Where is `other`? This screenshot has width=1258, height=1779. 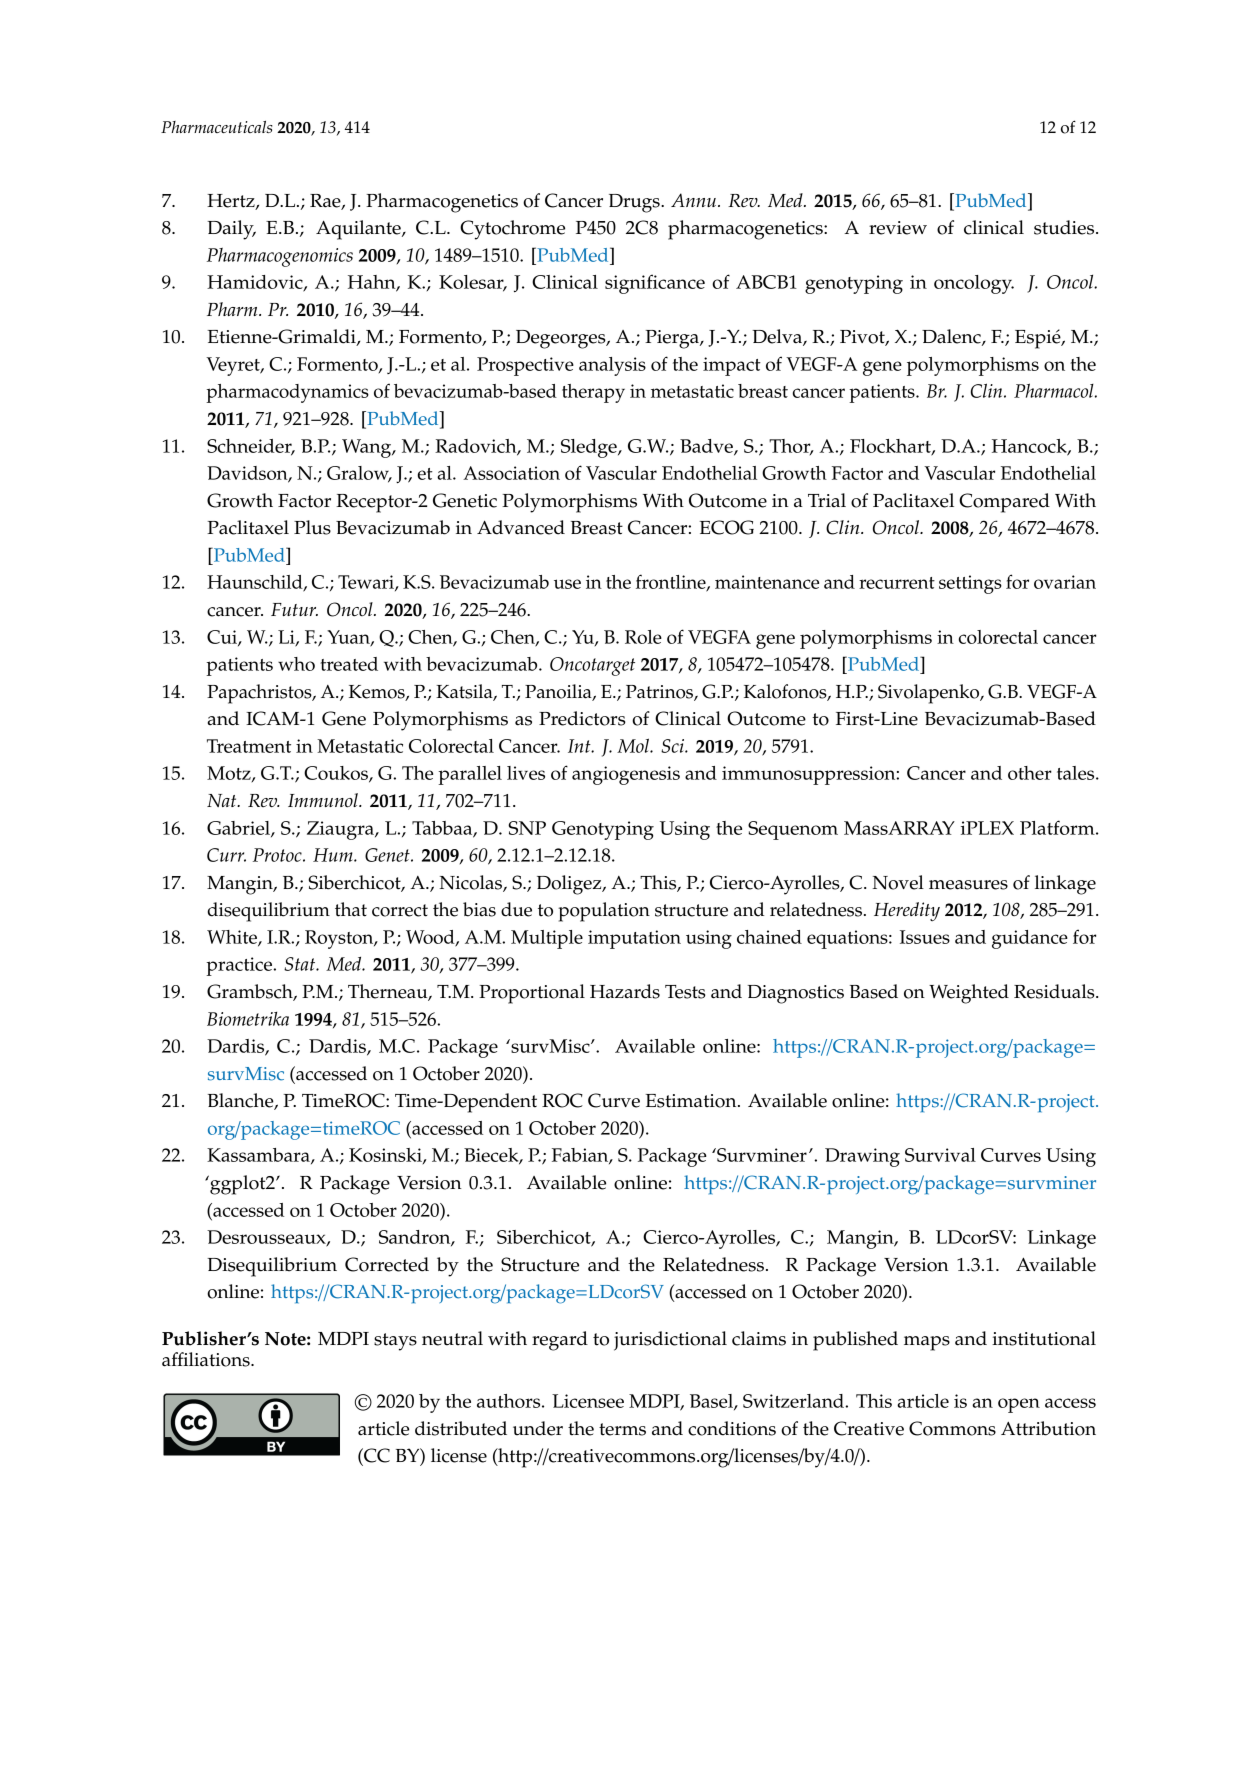
other is located at coordinates (1030, 773).
